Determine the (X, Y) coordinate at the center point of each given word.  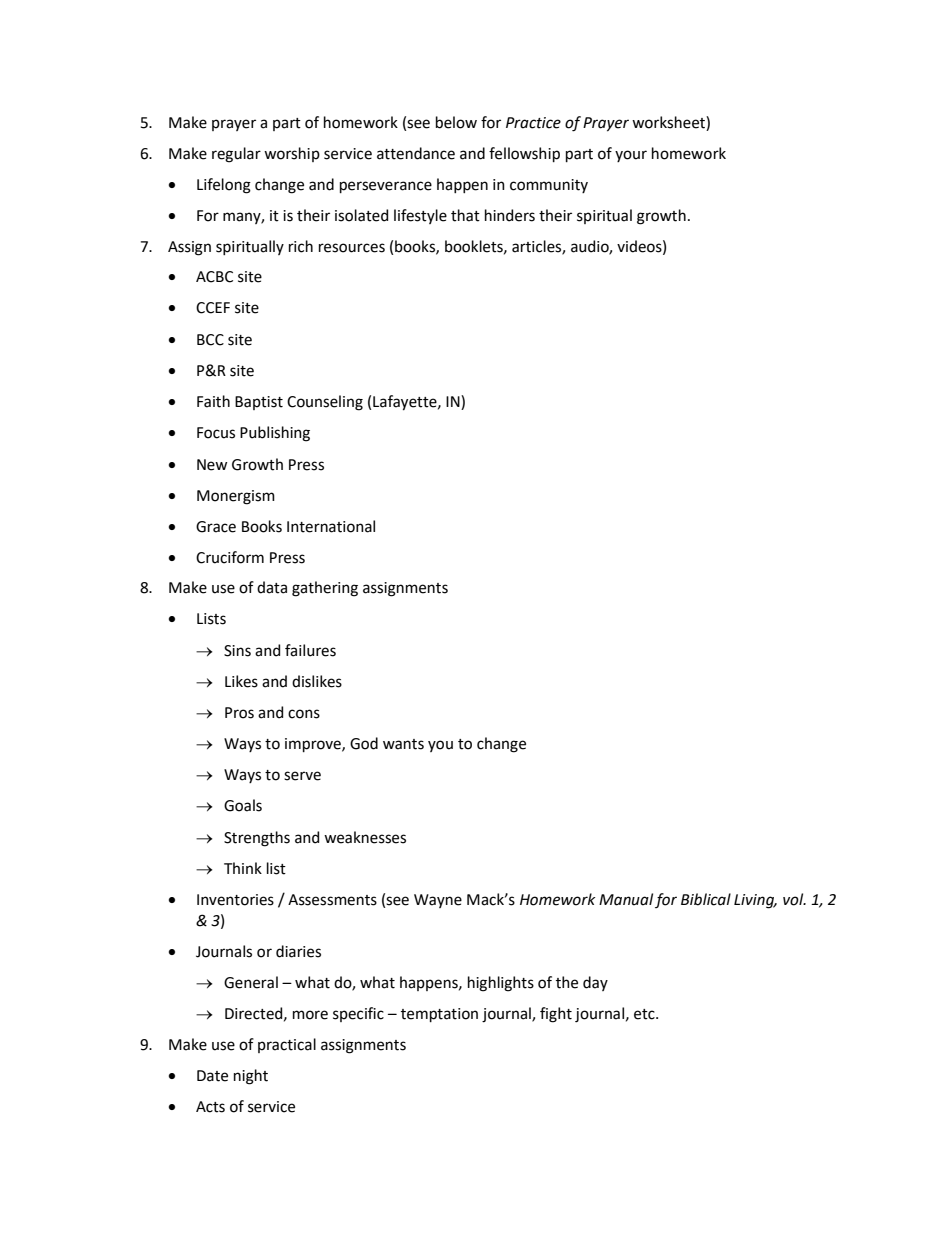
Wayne (438, 901)
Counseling (325, 403)
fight (556, 1015)
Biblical (706, 899)
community (549, 186)
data (272, 587)
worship (292, 154)
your (631, 156)
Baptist (259, 403)
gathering (325, 589)
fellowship (524, 154)
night (251, 1077)
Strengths (257, 839)
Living (755, 901)
